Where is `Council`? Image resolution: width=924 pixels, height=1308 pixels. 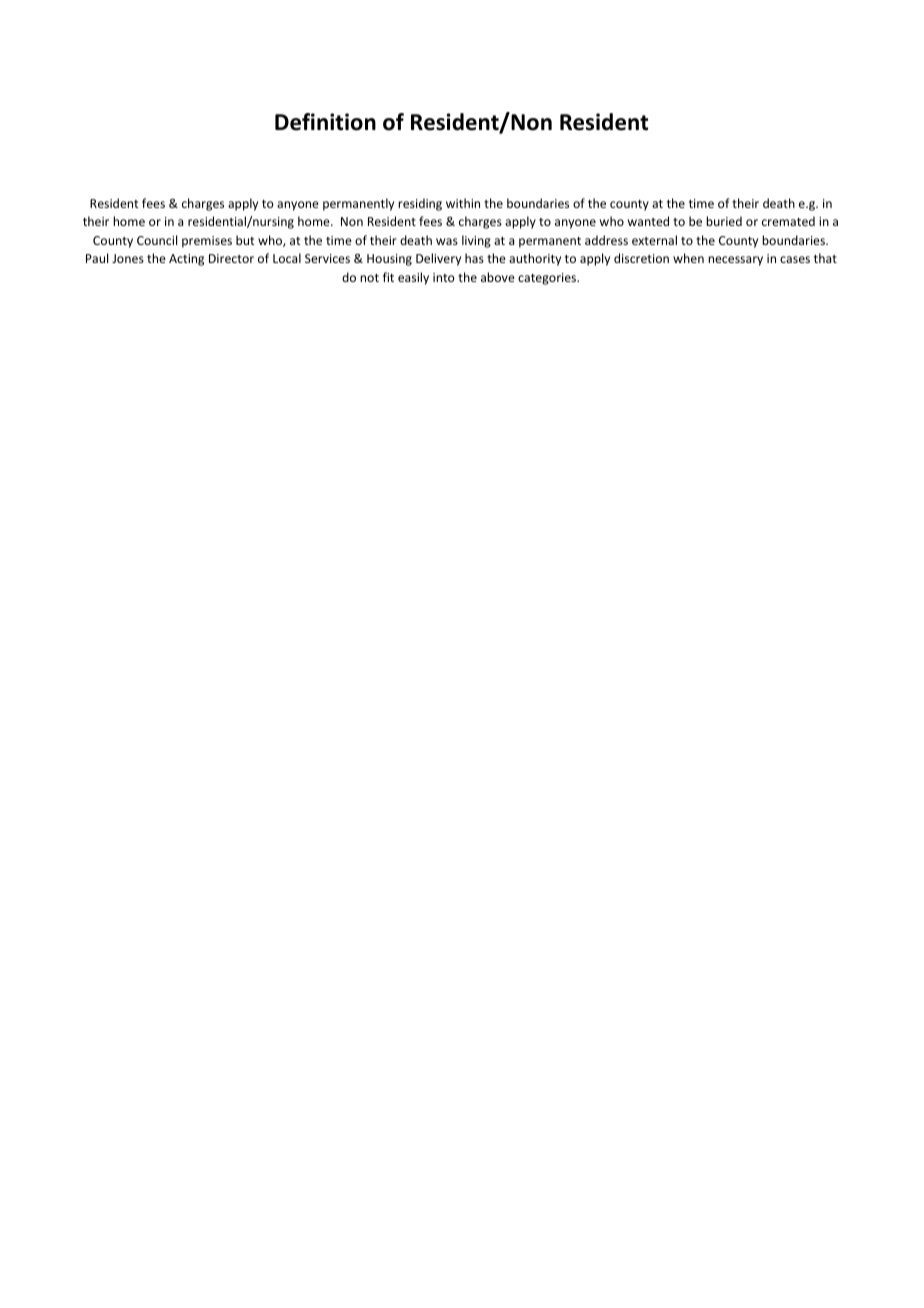
Council is located at coordinates (157, 240).
